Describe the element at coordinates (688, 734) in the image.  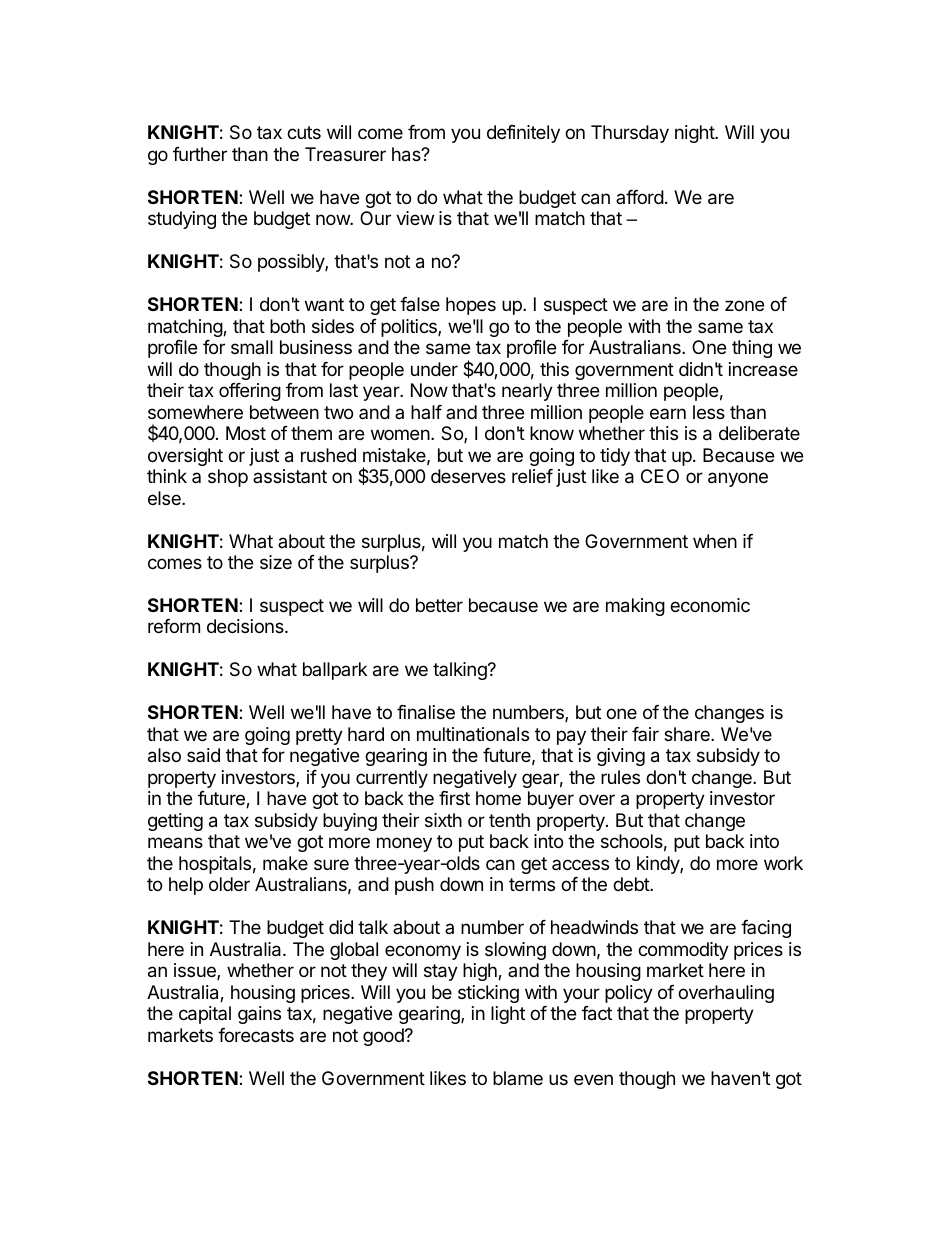
I see `share` at that location.
